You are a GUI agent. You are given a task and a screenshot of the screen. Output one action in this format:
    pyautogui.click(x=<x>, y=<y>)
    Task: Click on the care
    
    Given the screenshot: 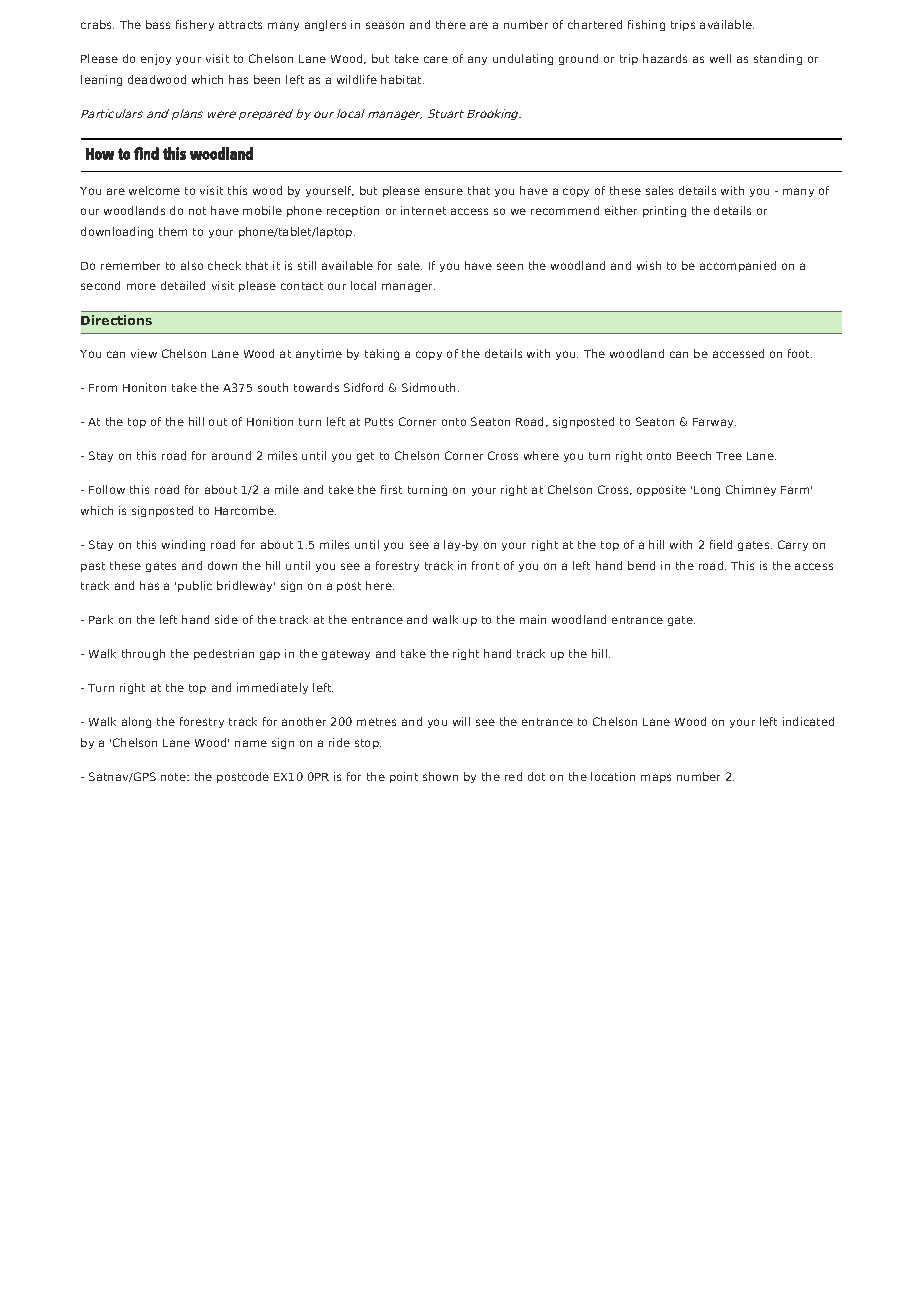 What is the action you would take?
    pyautogui.click(x=436, y=59)
